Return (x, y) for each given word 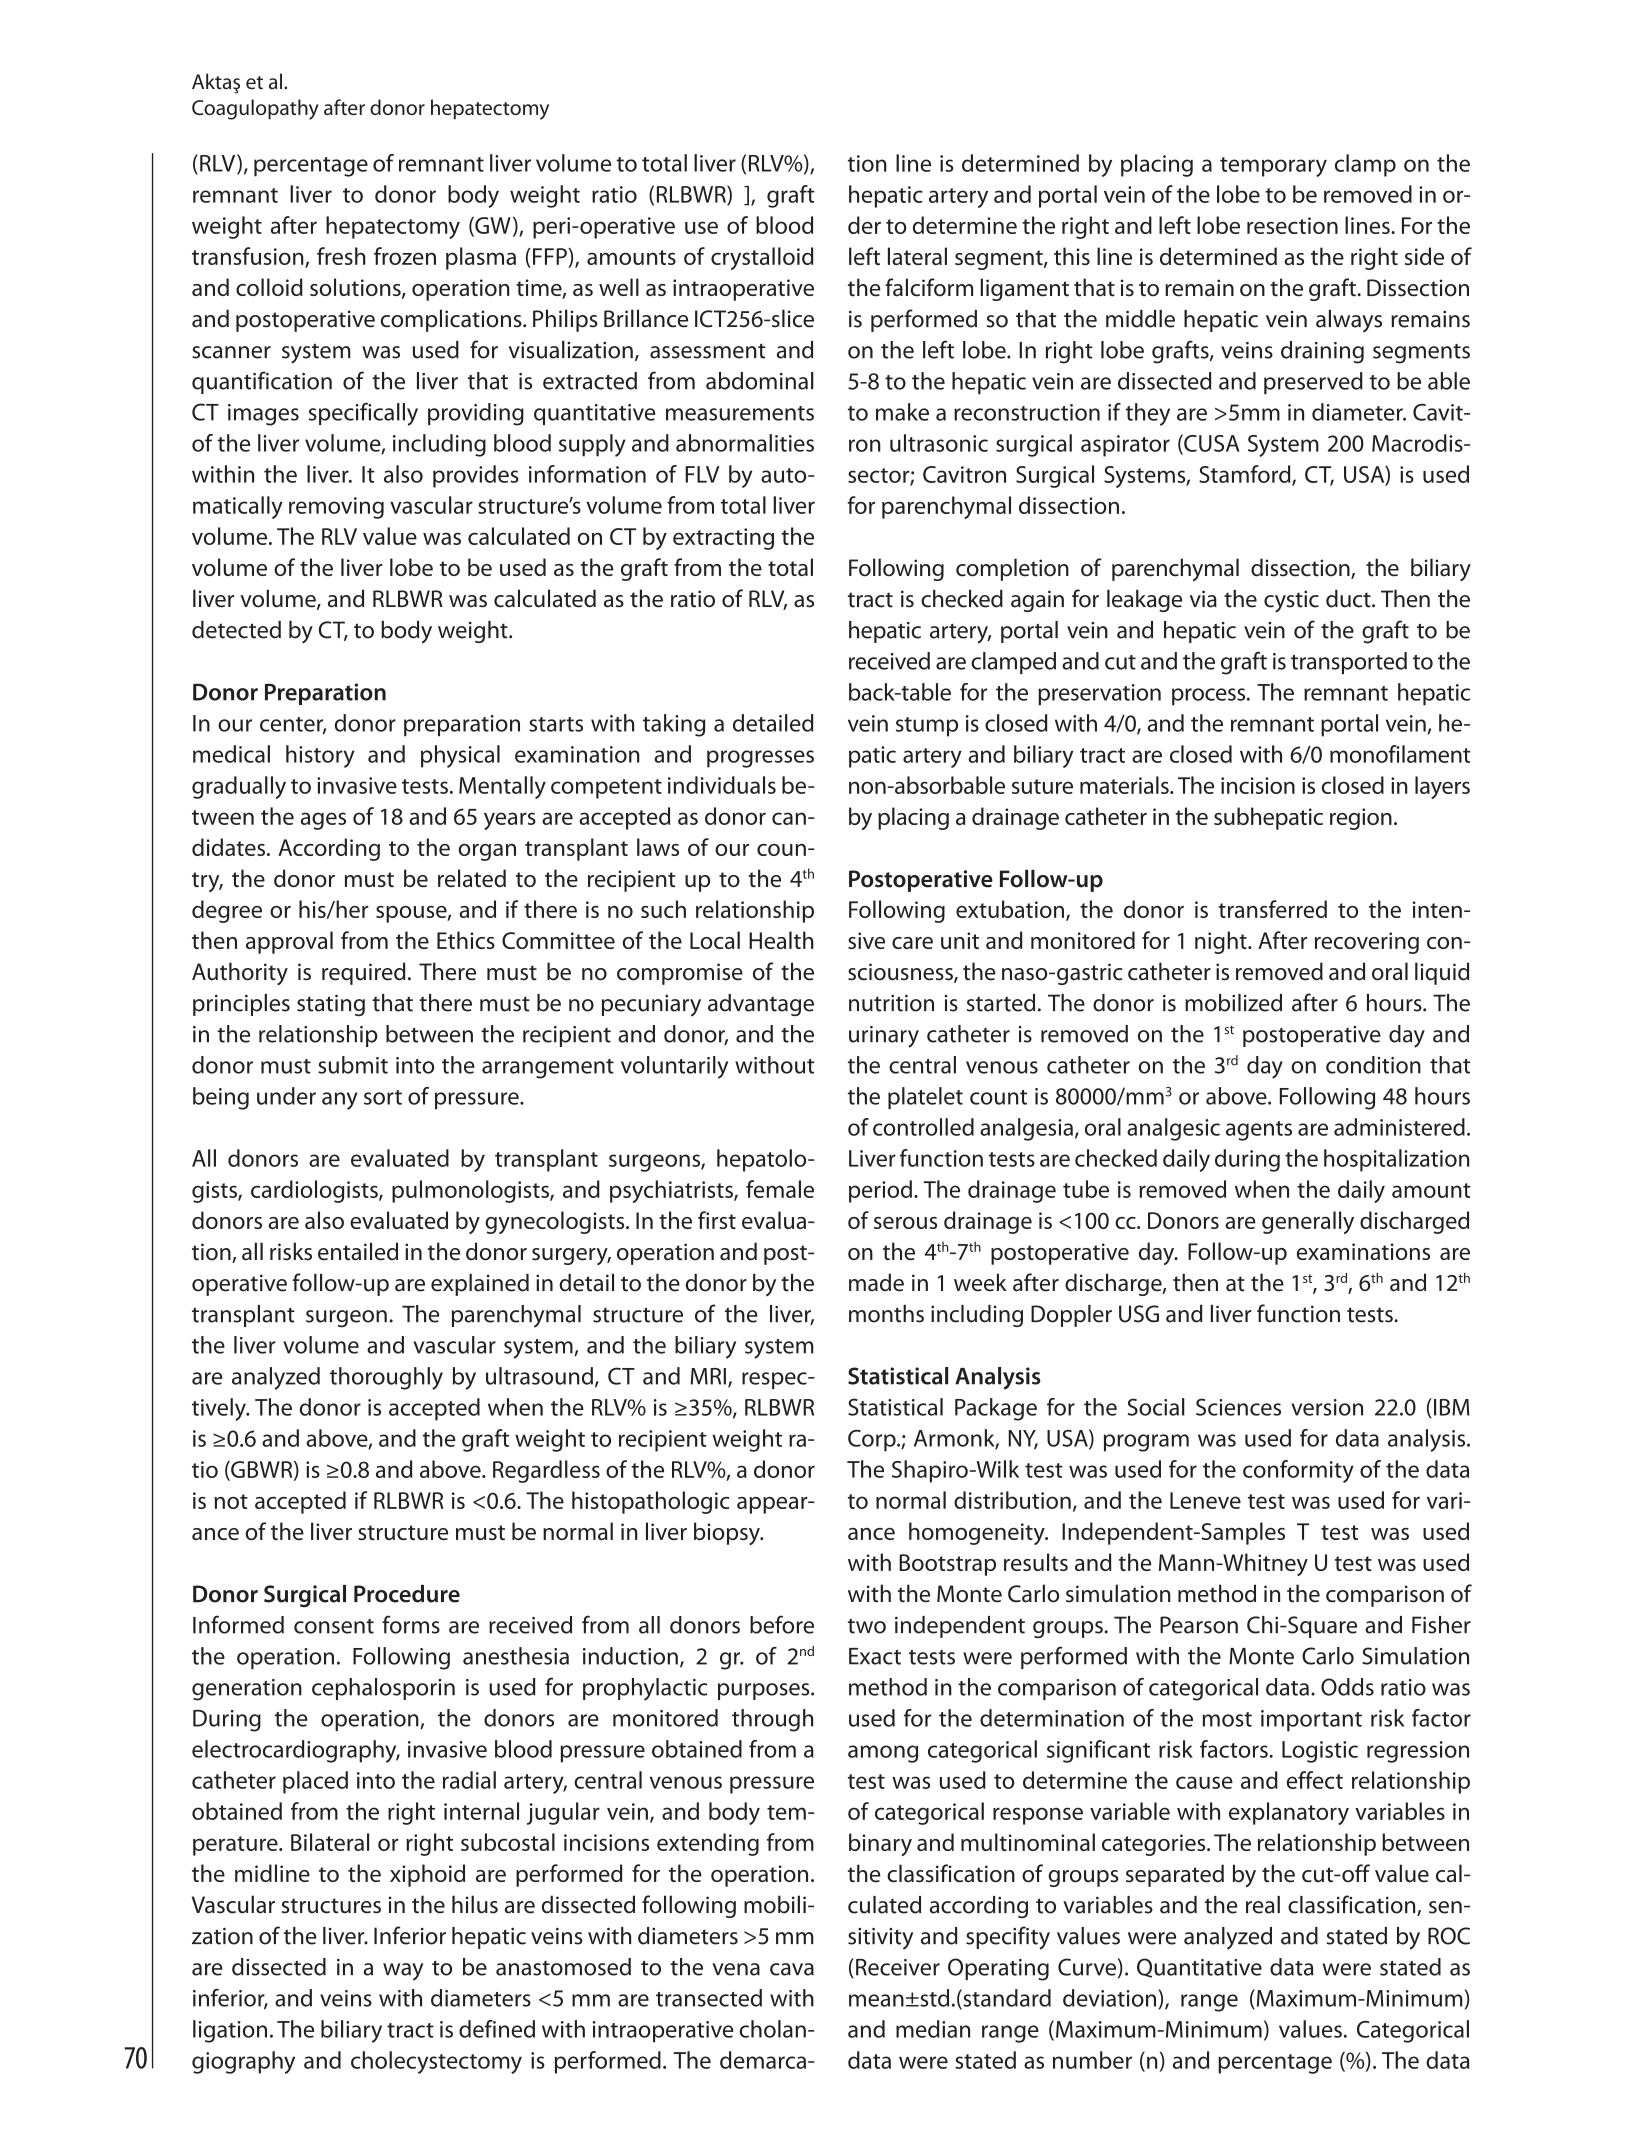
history (320, 756)
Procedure (407, 1594)
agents (1259, 1131)
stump (927, 727)
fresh (341, 256)
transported (1349, 663)
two (867, 1626)
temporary (1273, 167)
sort (383, 1097)
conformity (1298, 1471)
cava (792, 1969)
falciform (929, 287)
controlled (923, 1127)
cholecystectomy (436, 2062)
